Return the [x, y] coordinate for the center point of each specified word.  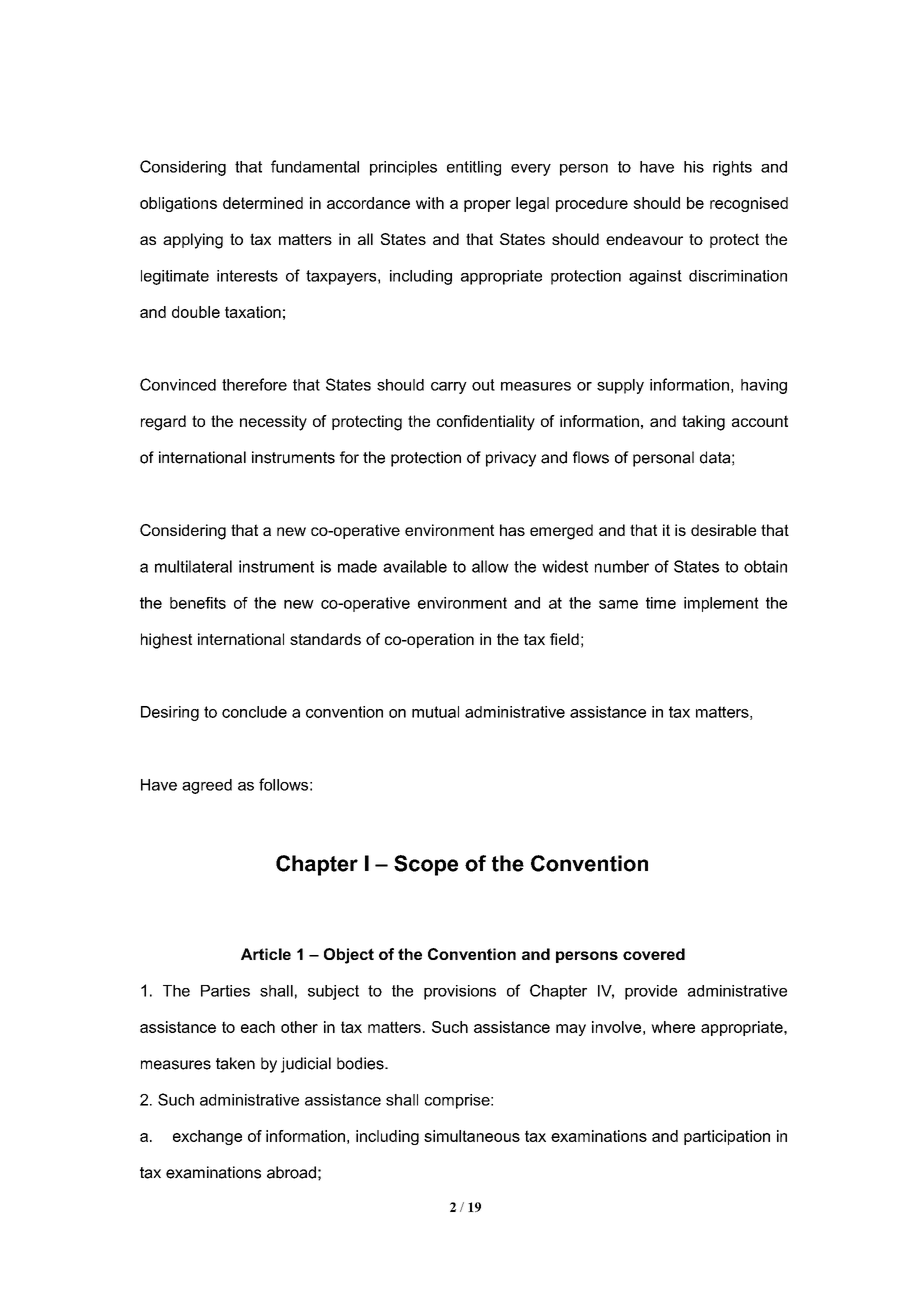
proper [487, 206]
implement [721, 604]
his [694, 167]
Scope [426, 865]
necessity [273, 423]
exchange [207, 1137]
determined [263, 203]
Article [266, 954]
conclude [254, 712]
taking [703, 423]
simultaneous [472, 1136]
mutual [435, 712]
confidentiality [486, 423]
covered [654, 954]
